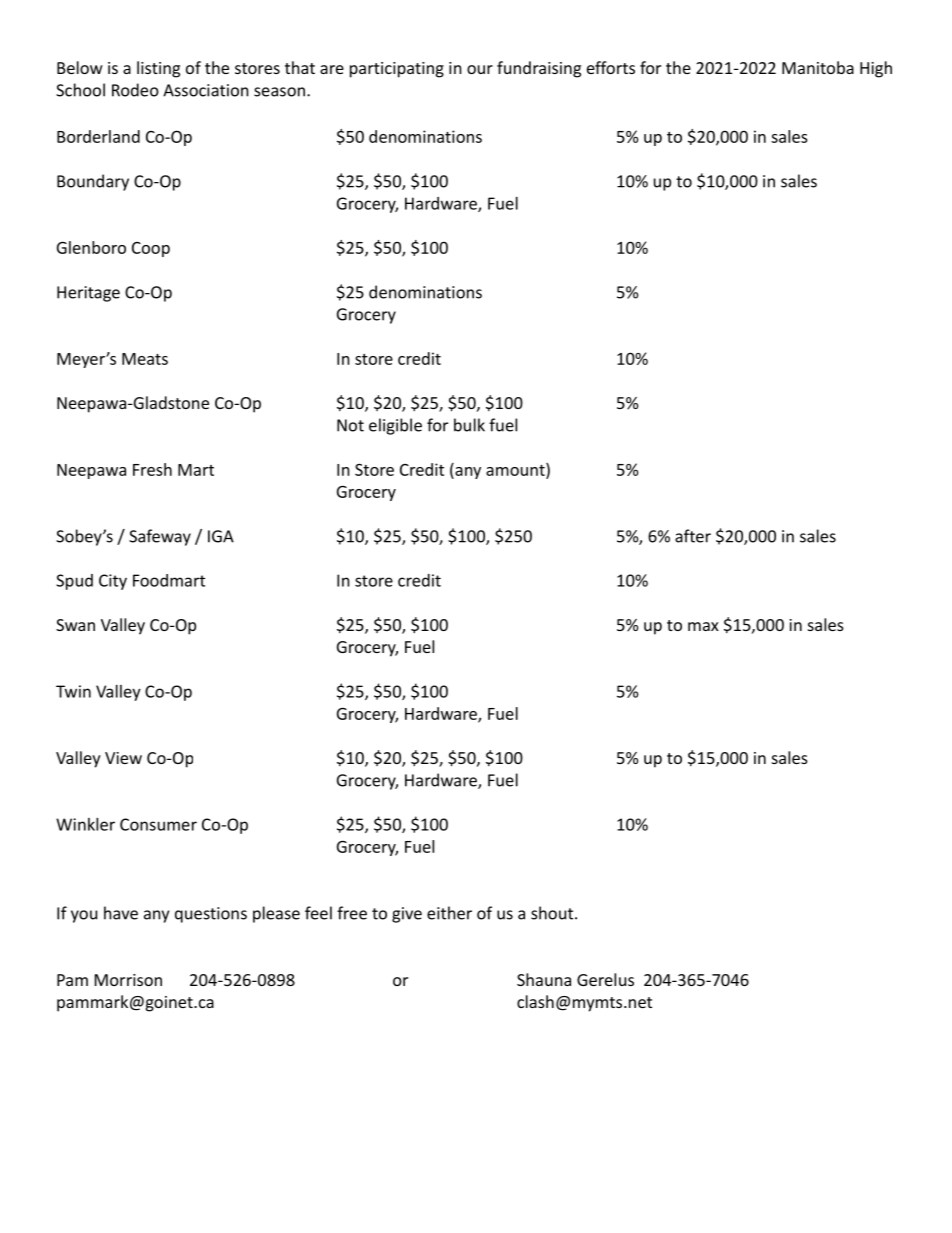  Describe the element at coordinates (480, 69) in the image. I see `our` at that location.
